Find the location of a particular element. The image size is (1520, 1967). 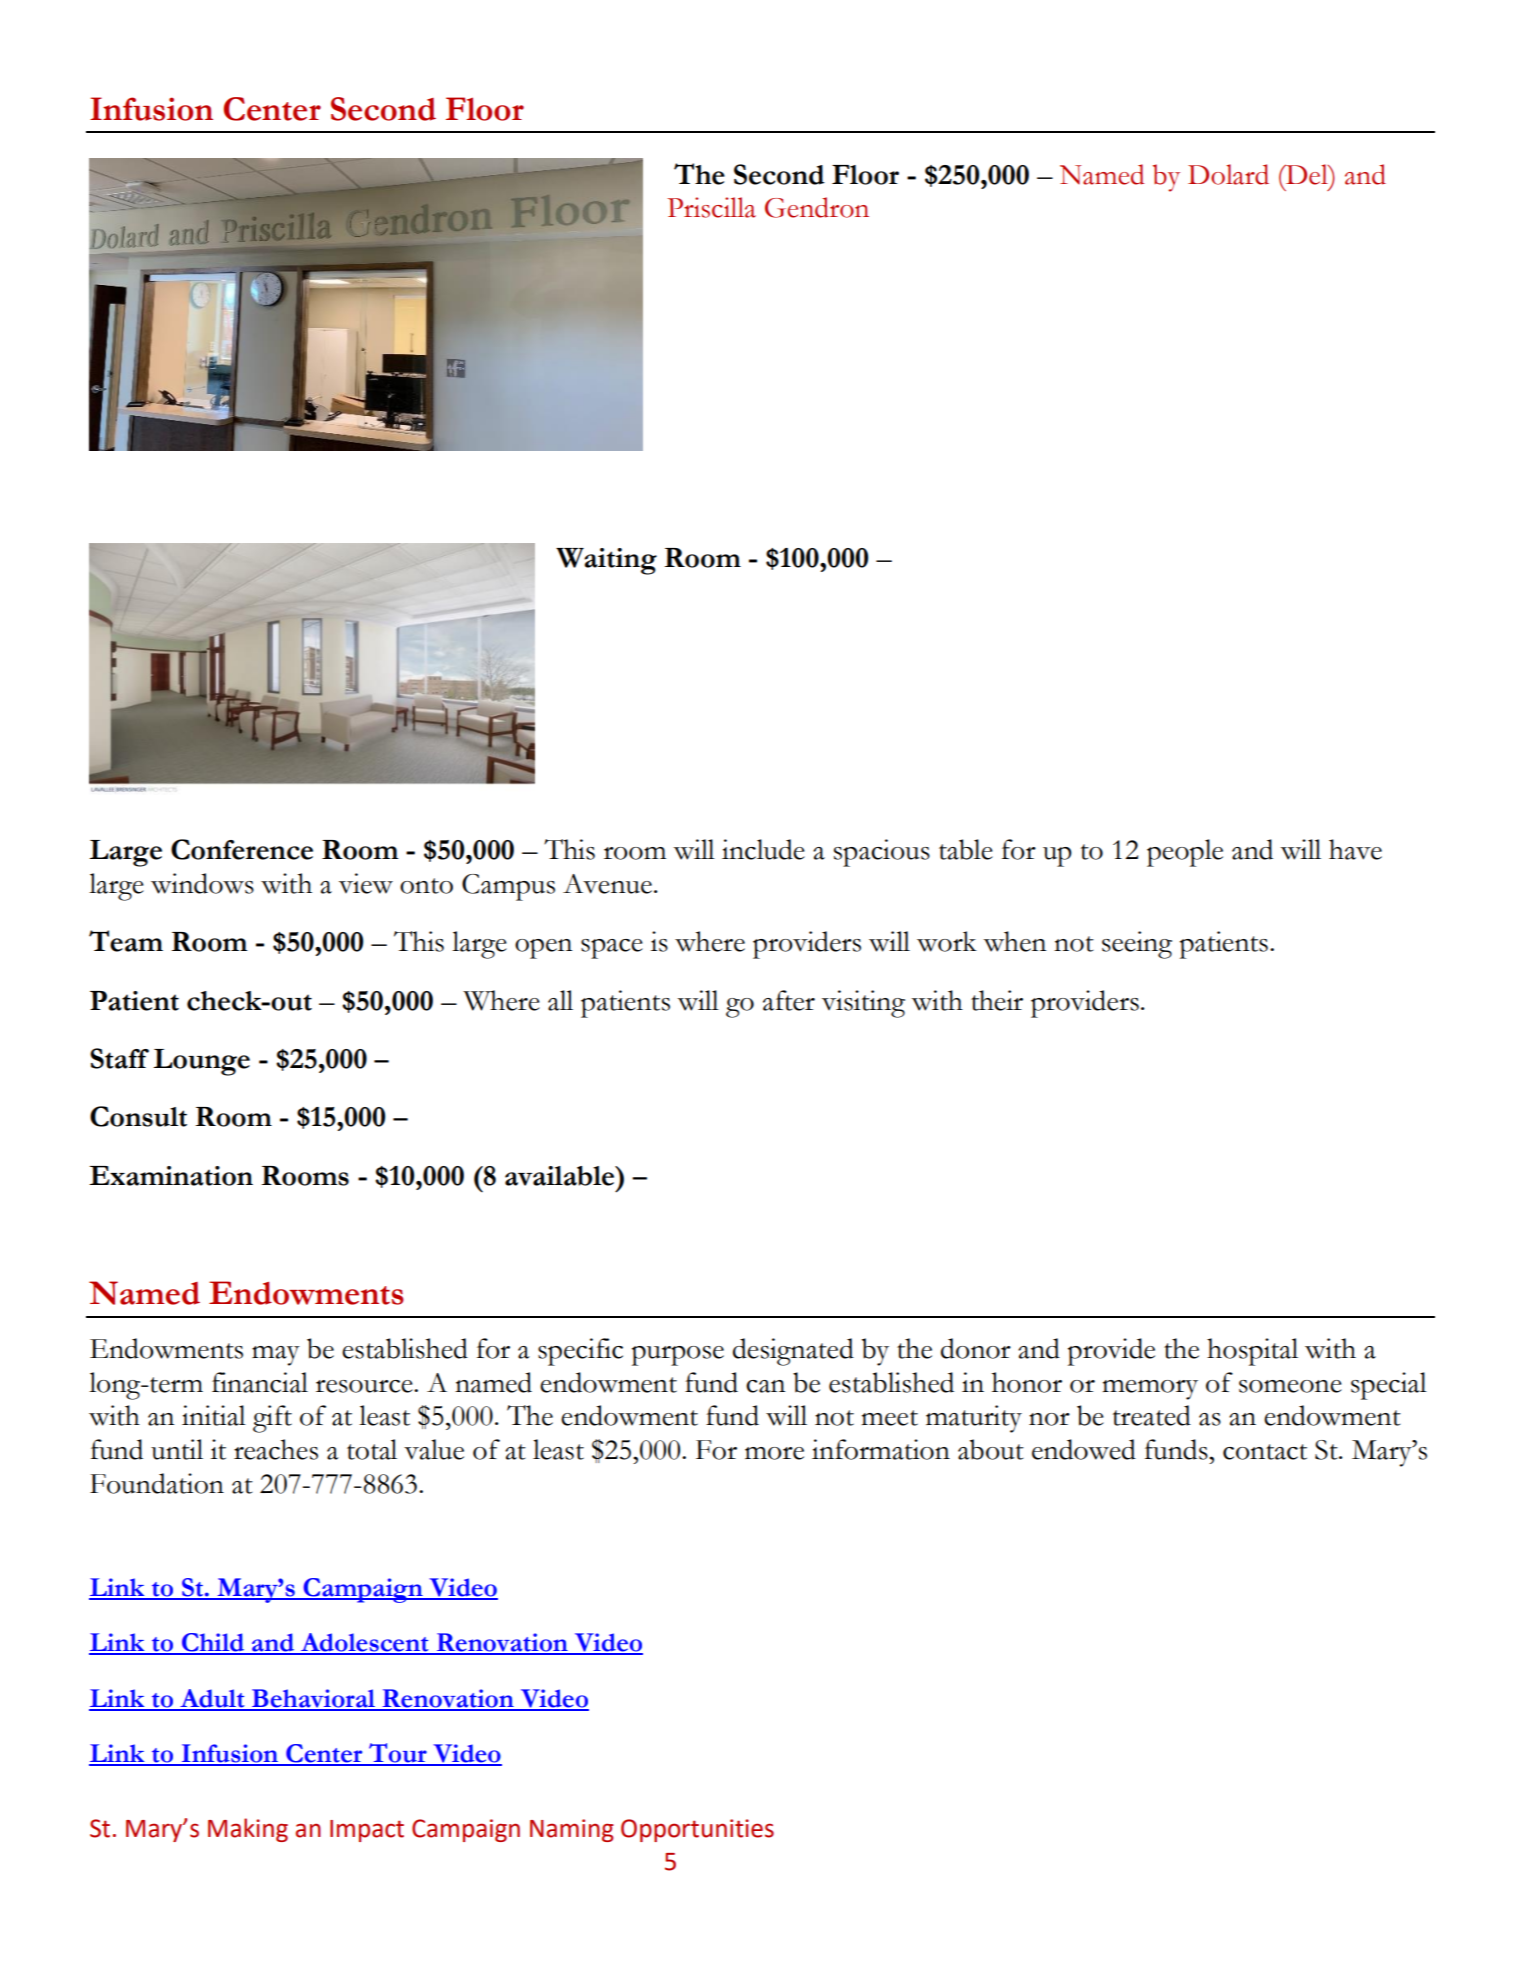

Waiting is located at coordinates (606, 561).
